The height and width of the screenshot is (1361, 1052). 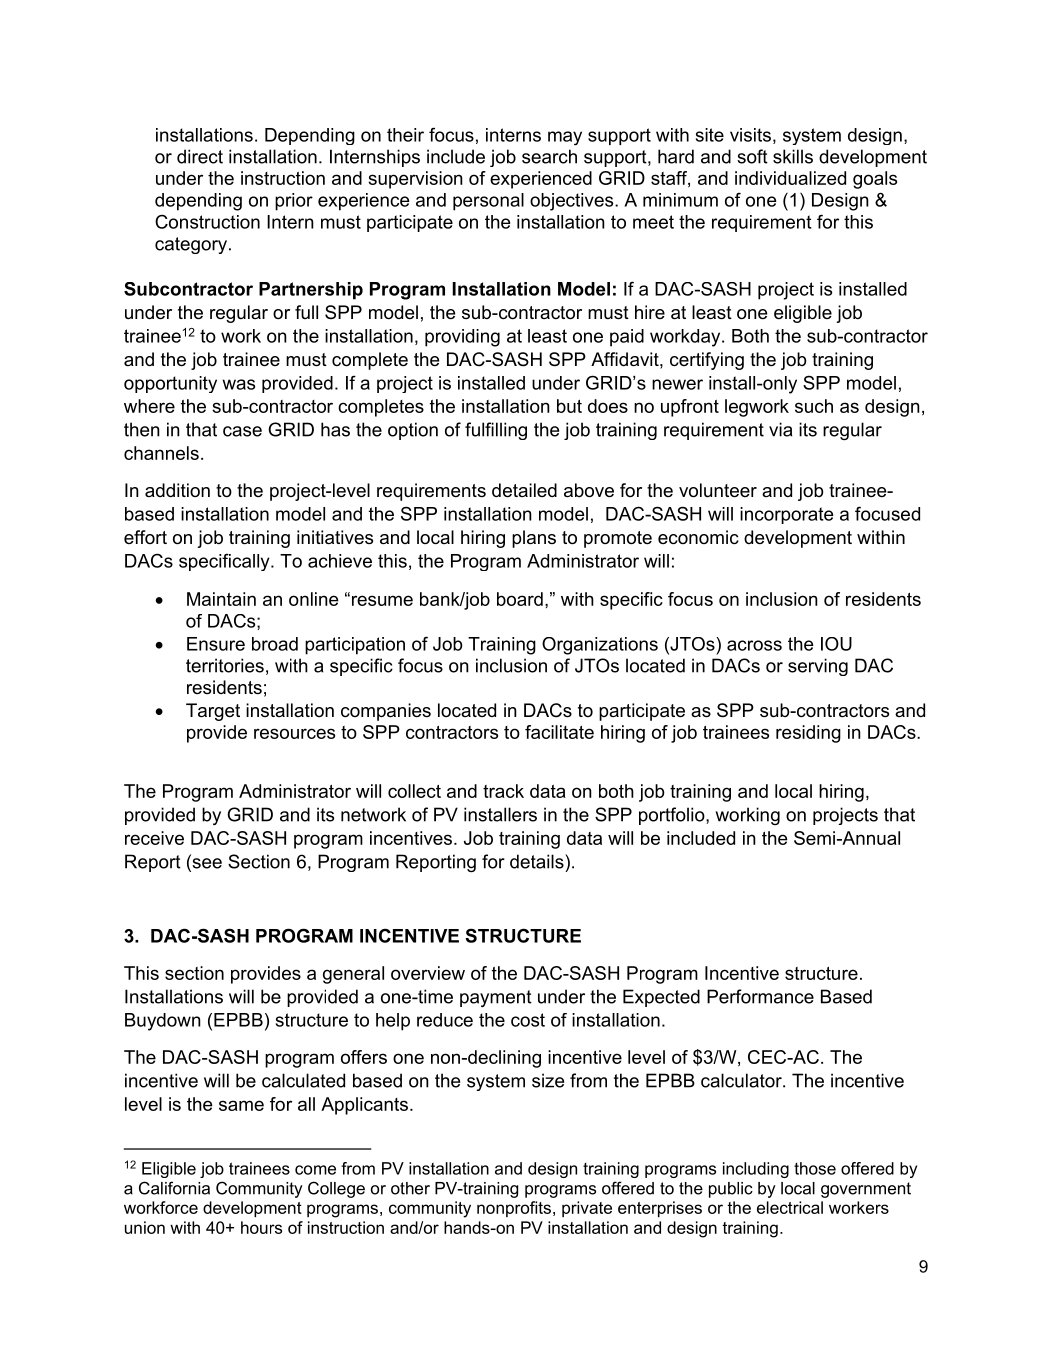 I want to click on individualized, so click(x=790, y=178).
